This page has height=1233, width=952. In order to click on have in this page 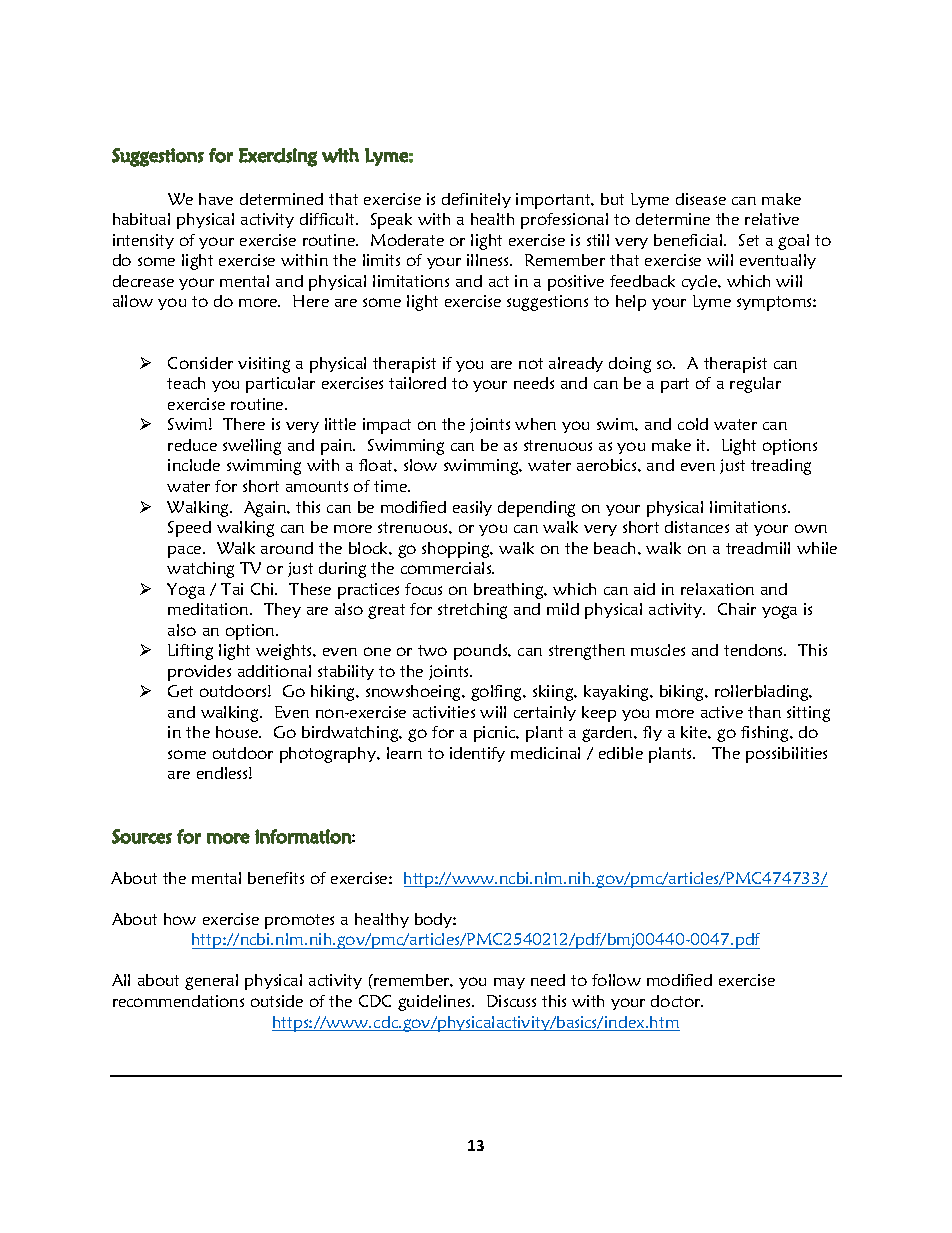, I will do `click(216, 199)`.
